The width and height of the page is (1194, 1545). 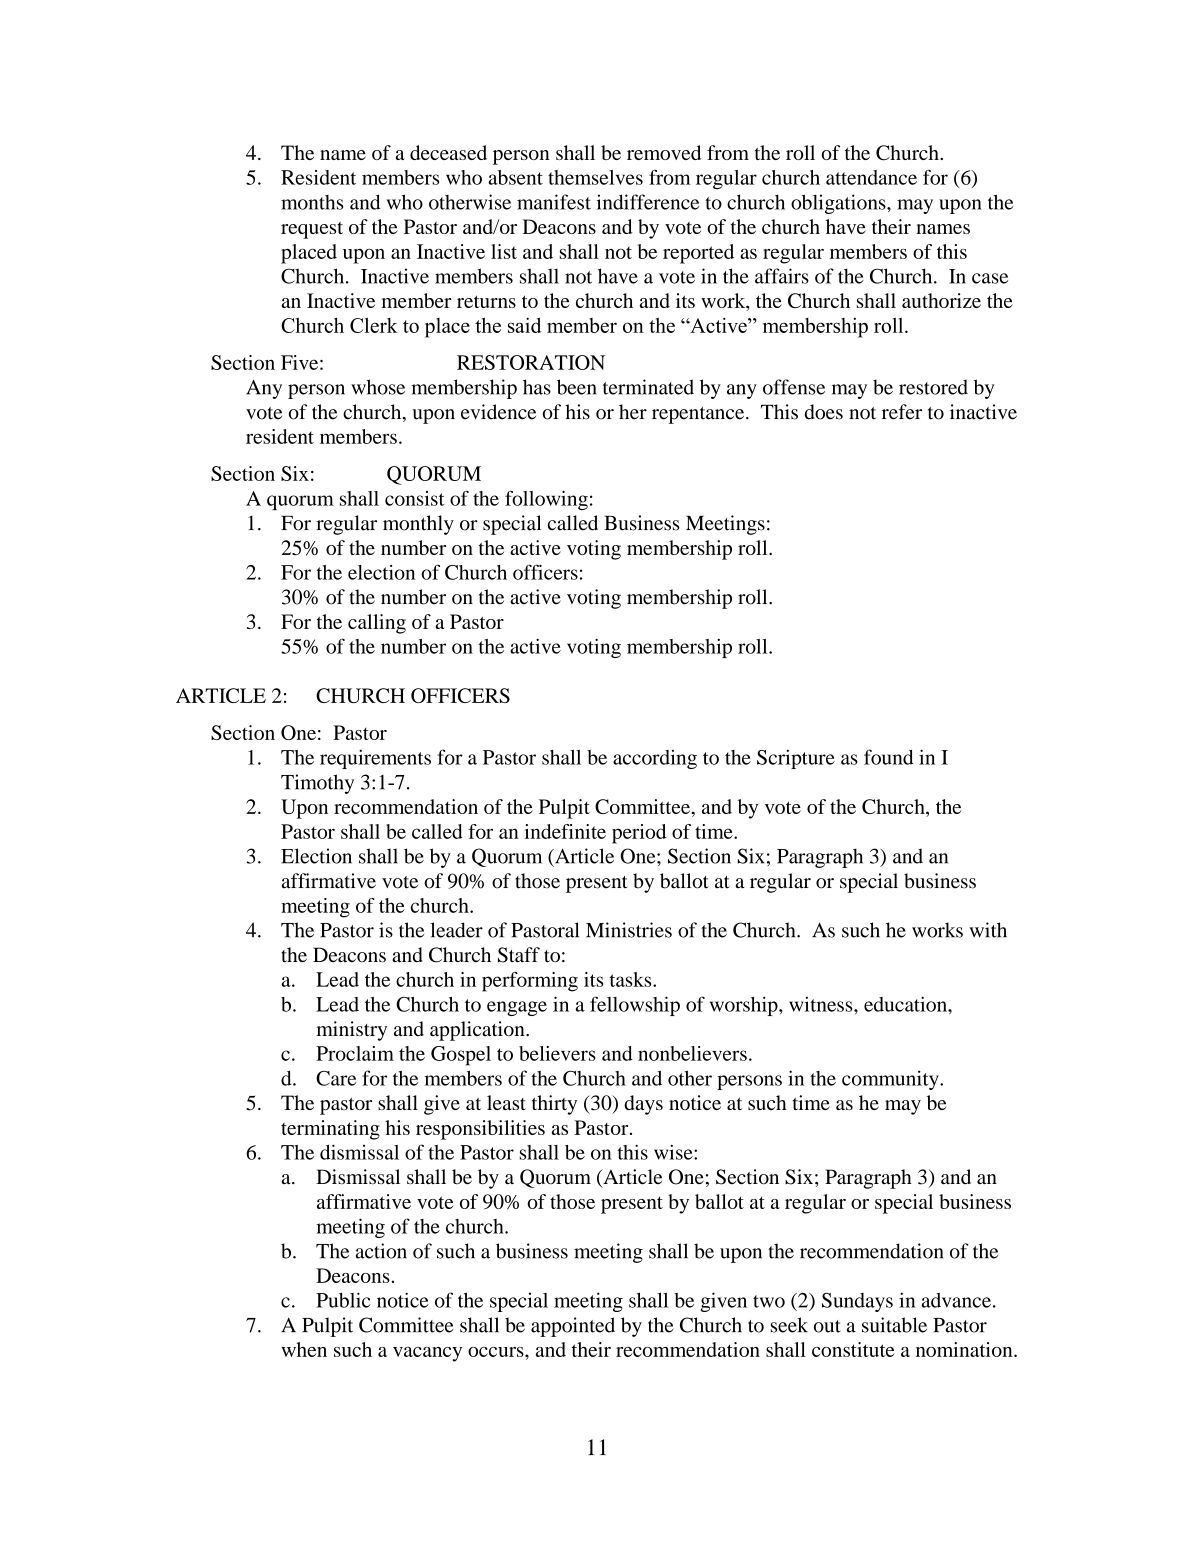 What do you see at coordinates (871, 177) in the page?
I see `attendance` at bounding box center [871, 177].
